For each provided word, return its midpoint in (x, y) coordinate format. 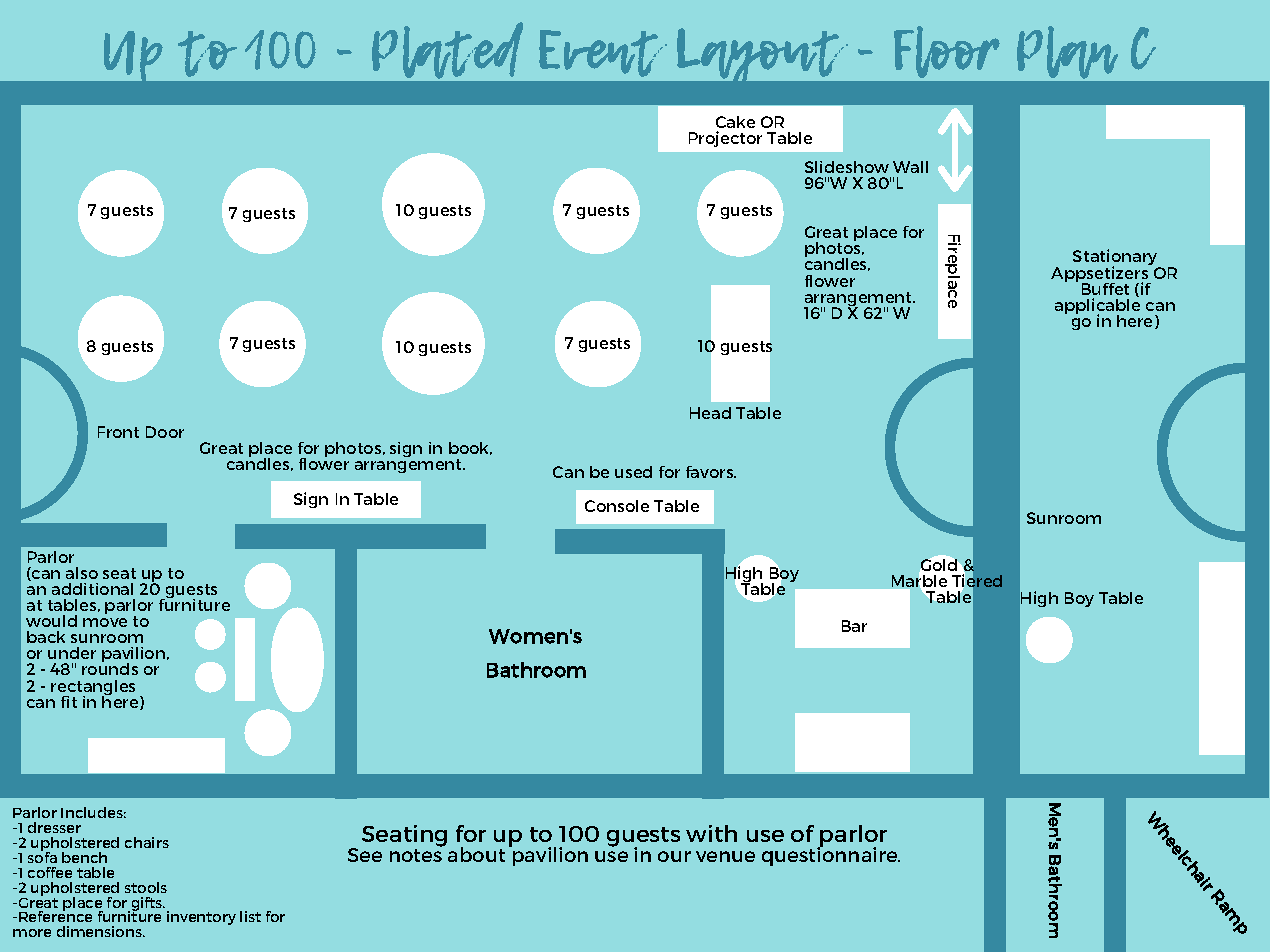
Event (603, 53)
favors (711, 472)
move (105, 622)
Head (710, 413)
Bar (854, 626)
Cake (735, 122)
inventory (201, 918)
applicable (1097, 306)
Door (165, 432)
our (674, 856)
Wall (910, 167)
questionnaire (831, 855)
